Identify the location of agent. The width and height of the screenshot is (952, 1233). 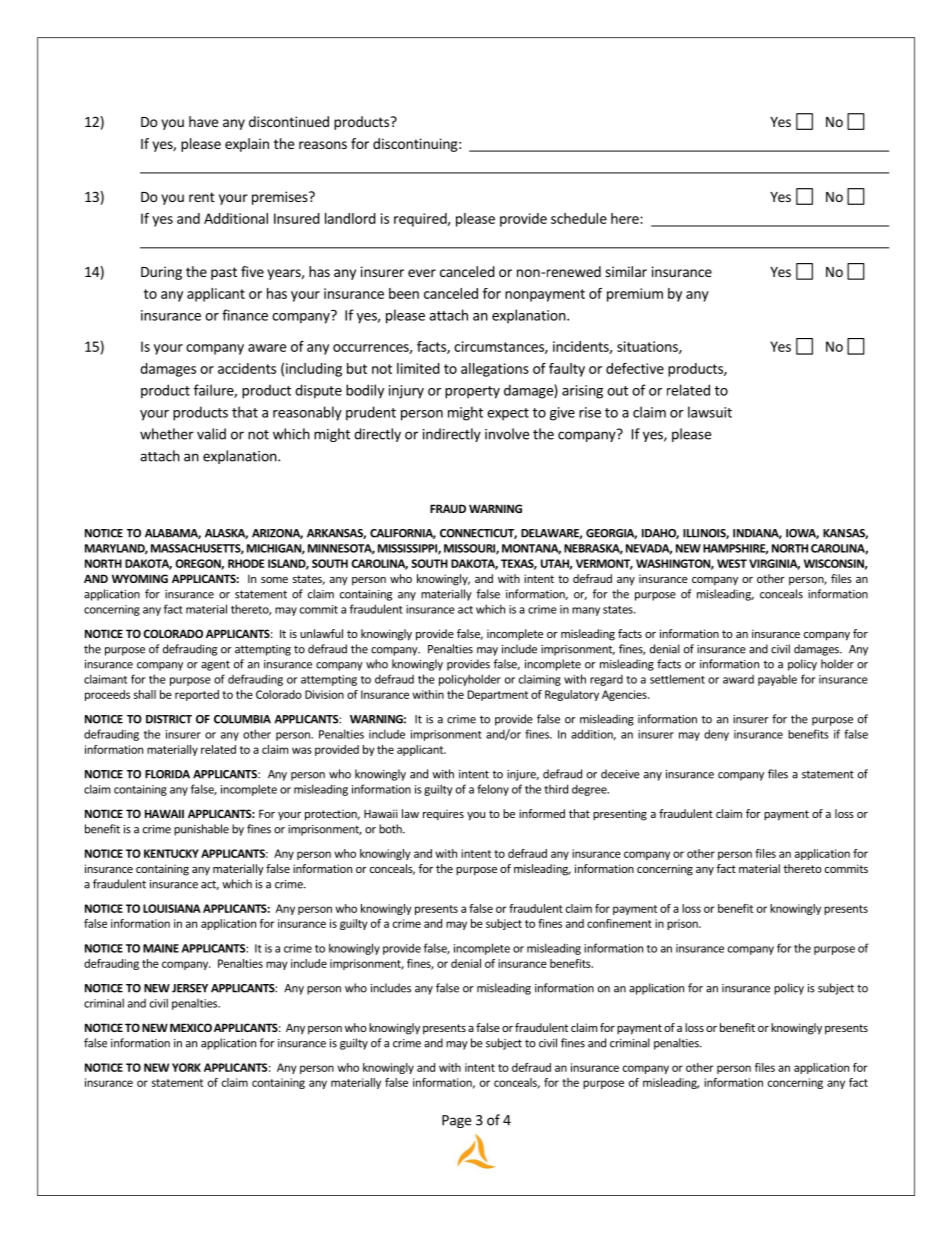
(215, 665).
